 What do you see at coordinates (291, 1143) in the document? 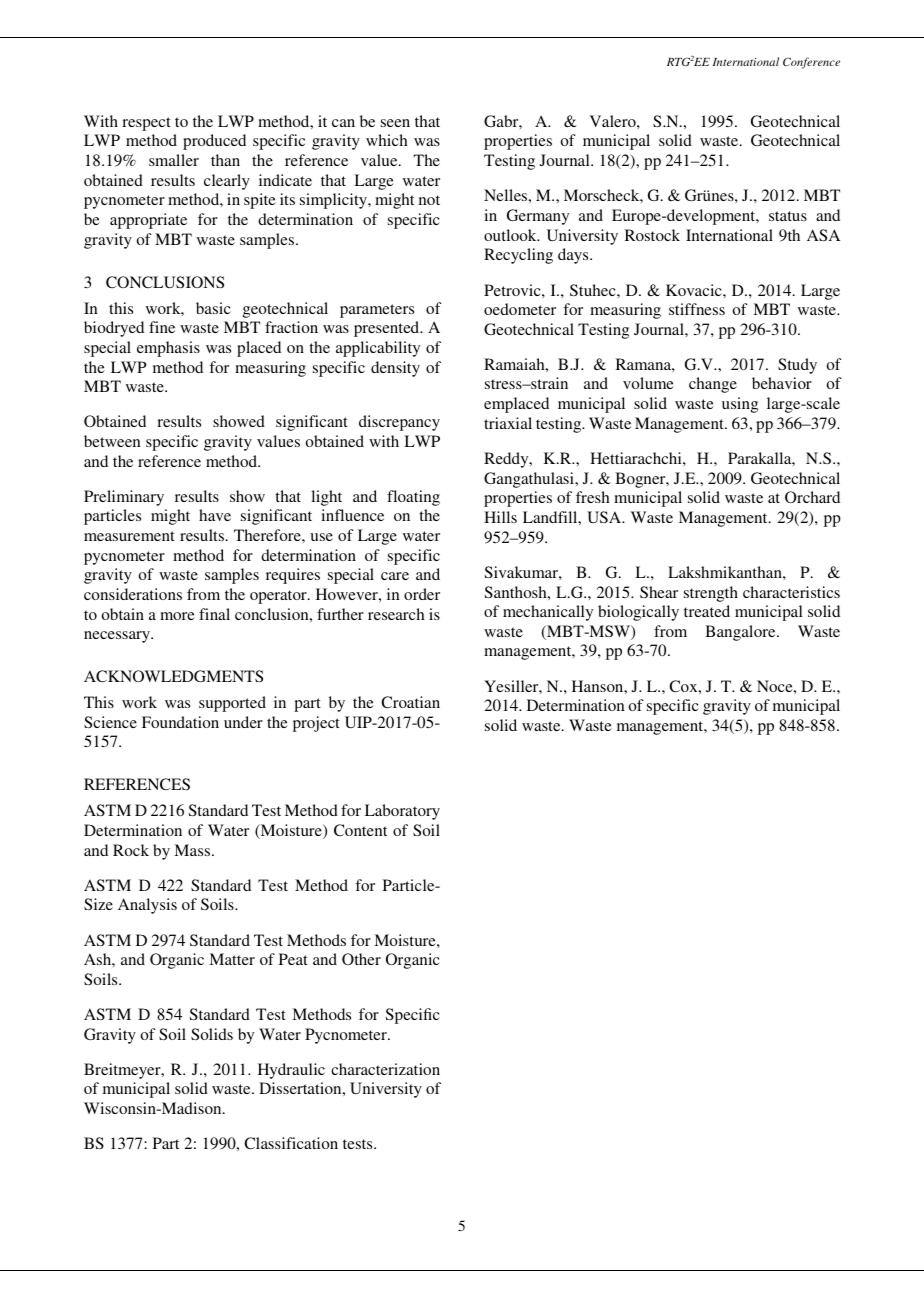
I see `Classification` at bounding box center [291, 1143].
